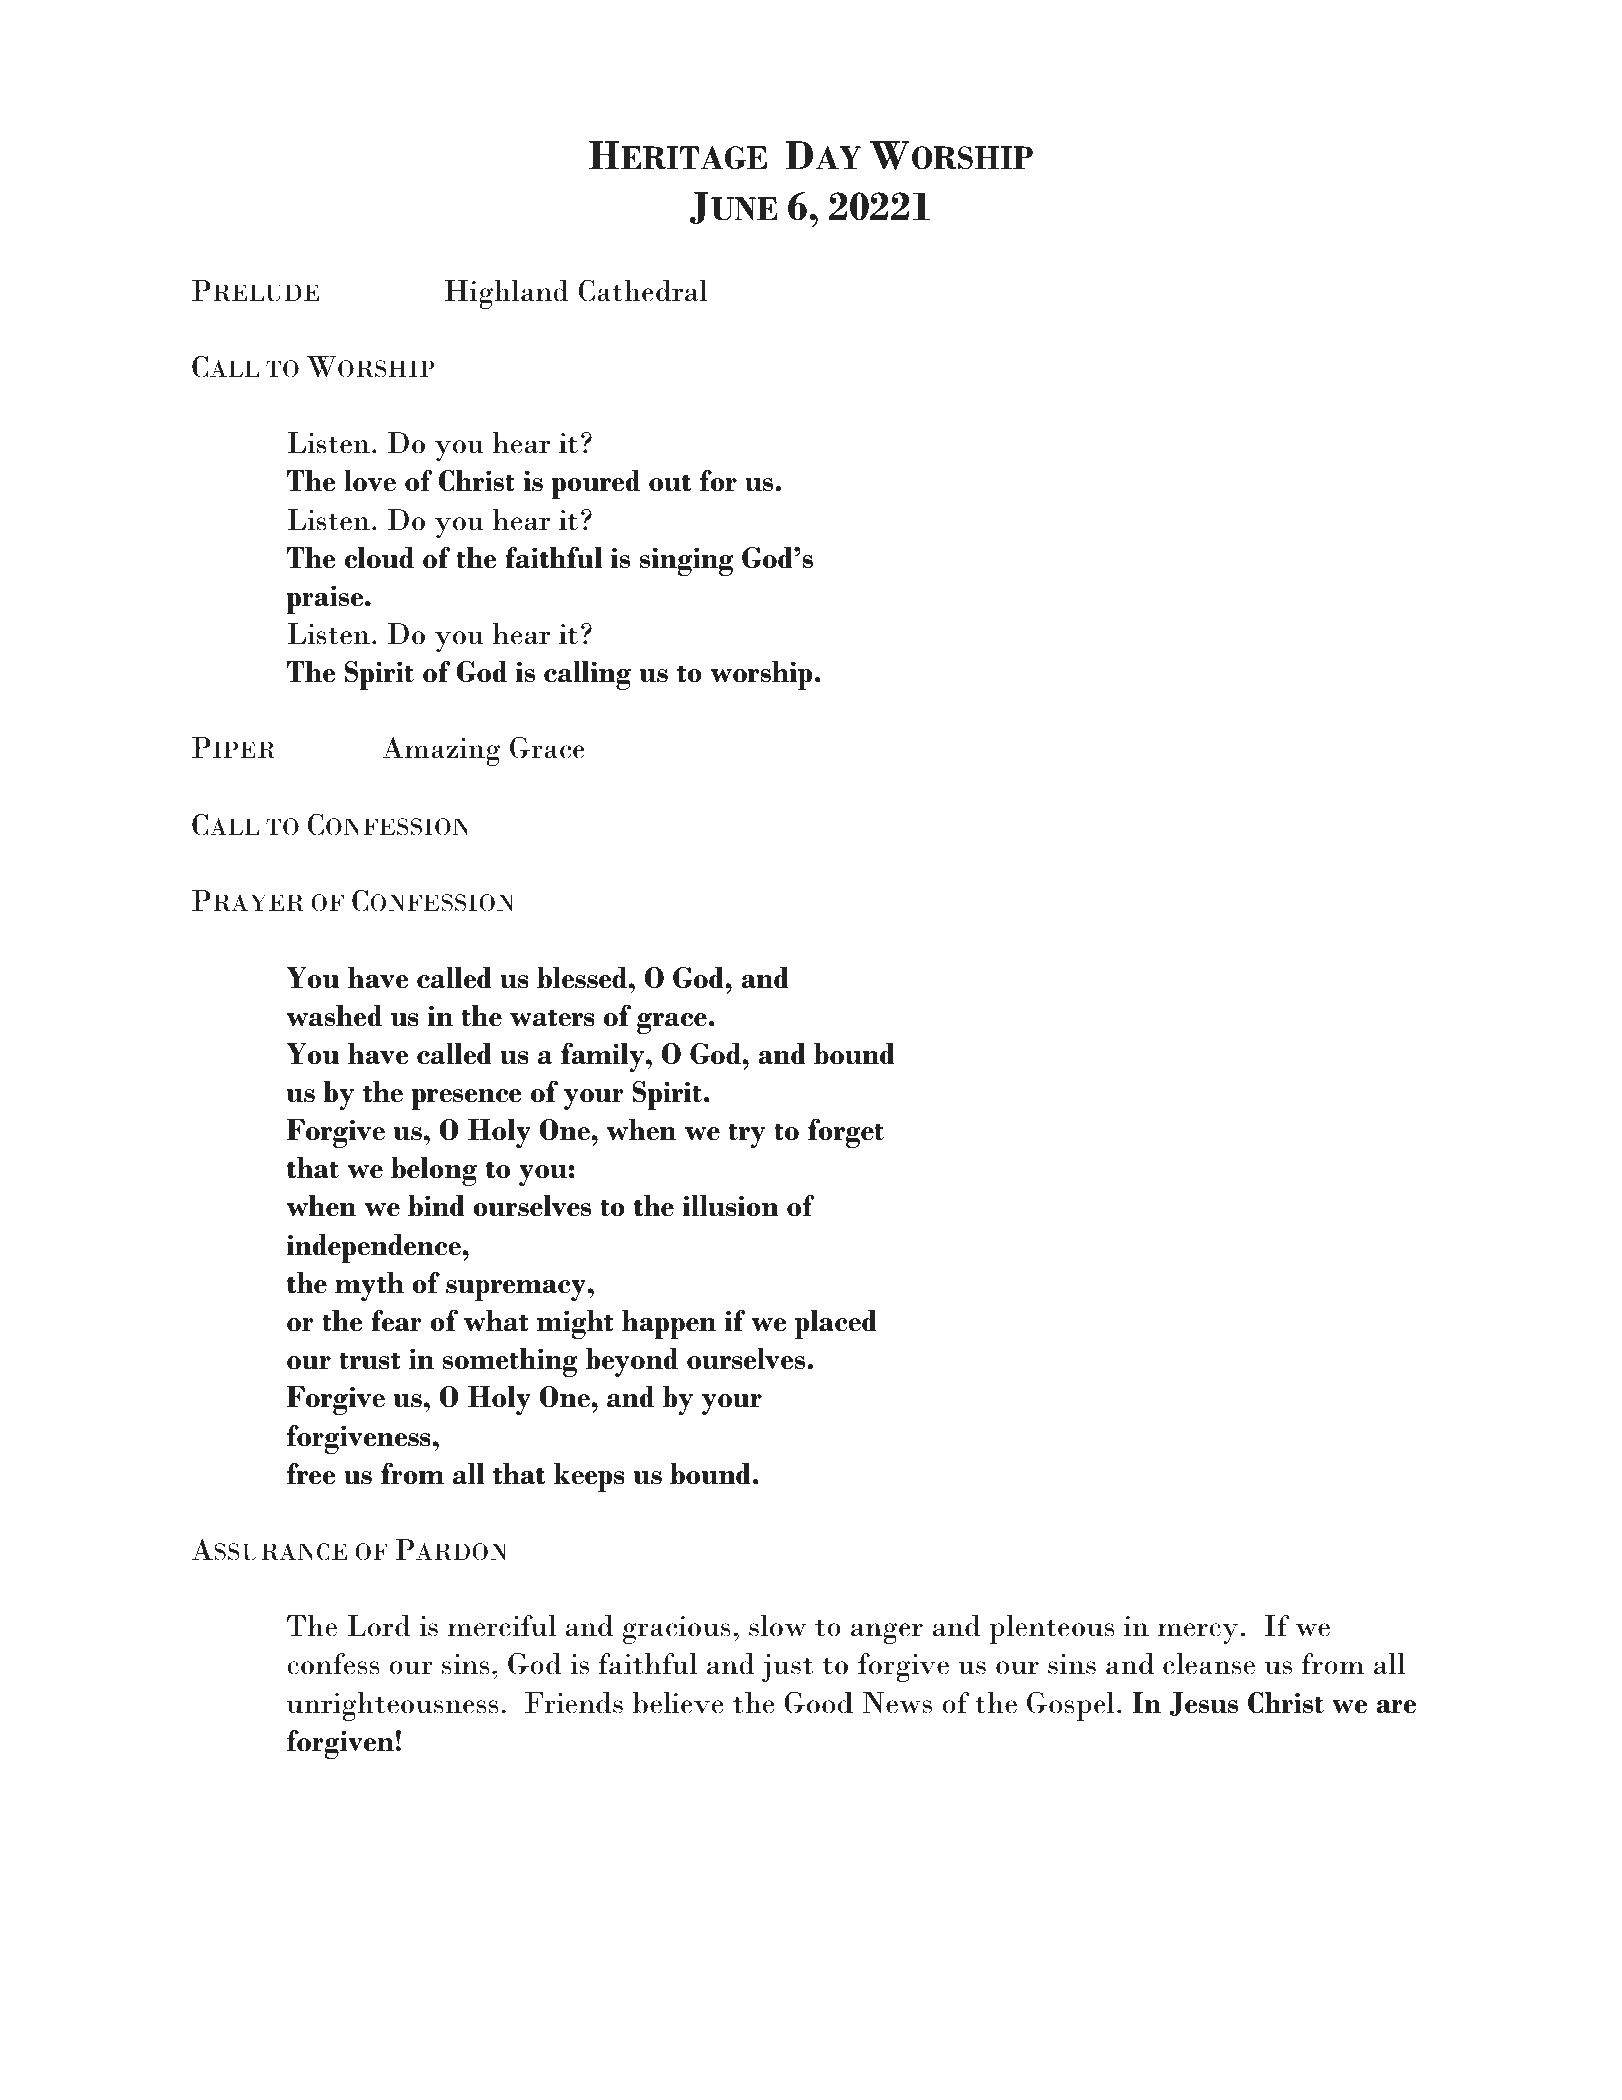 Image resolution: width=1622 pixels, height=2100 pixels. What do you see at coordinates (392, 1707) in the screenshot?
I see `unrighteousness` at bounding box center [392, 1707].
